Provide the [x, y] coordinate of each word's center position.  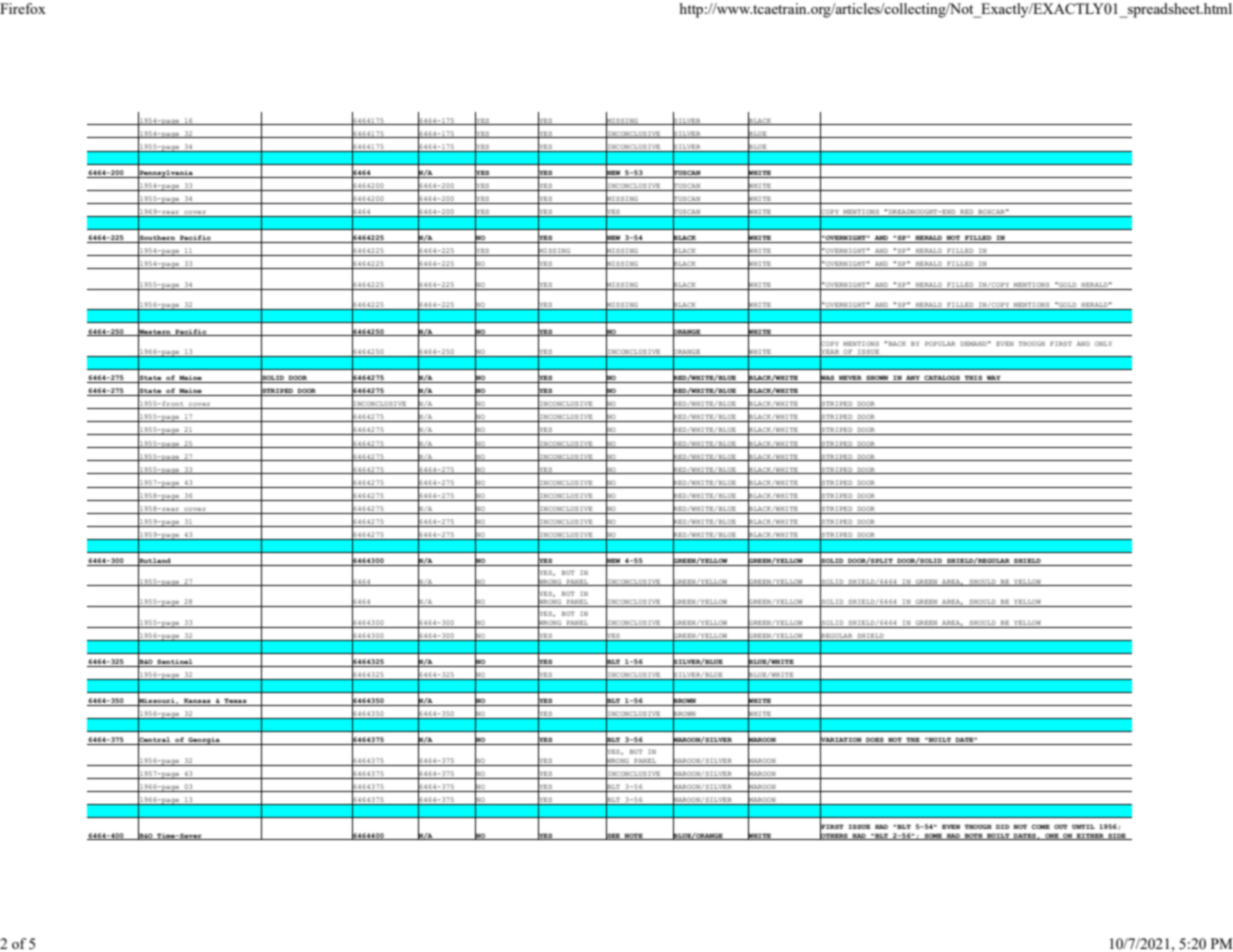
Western [155, 331]
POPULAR [940, 343]
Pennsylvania [166, 173]
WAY [994, 379]
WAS [828, 378]
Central [155, 740]
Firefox [23, 8]
